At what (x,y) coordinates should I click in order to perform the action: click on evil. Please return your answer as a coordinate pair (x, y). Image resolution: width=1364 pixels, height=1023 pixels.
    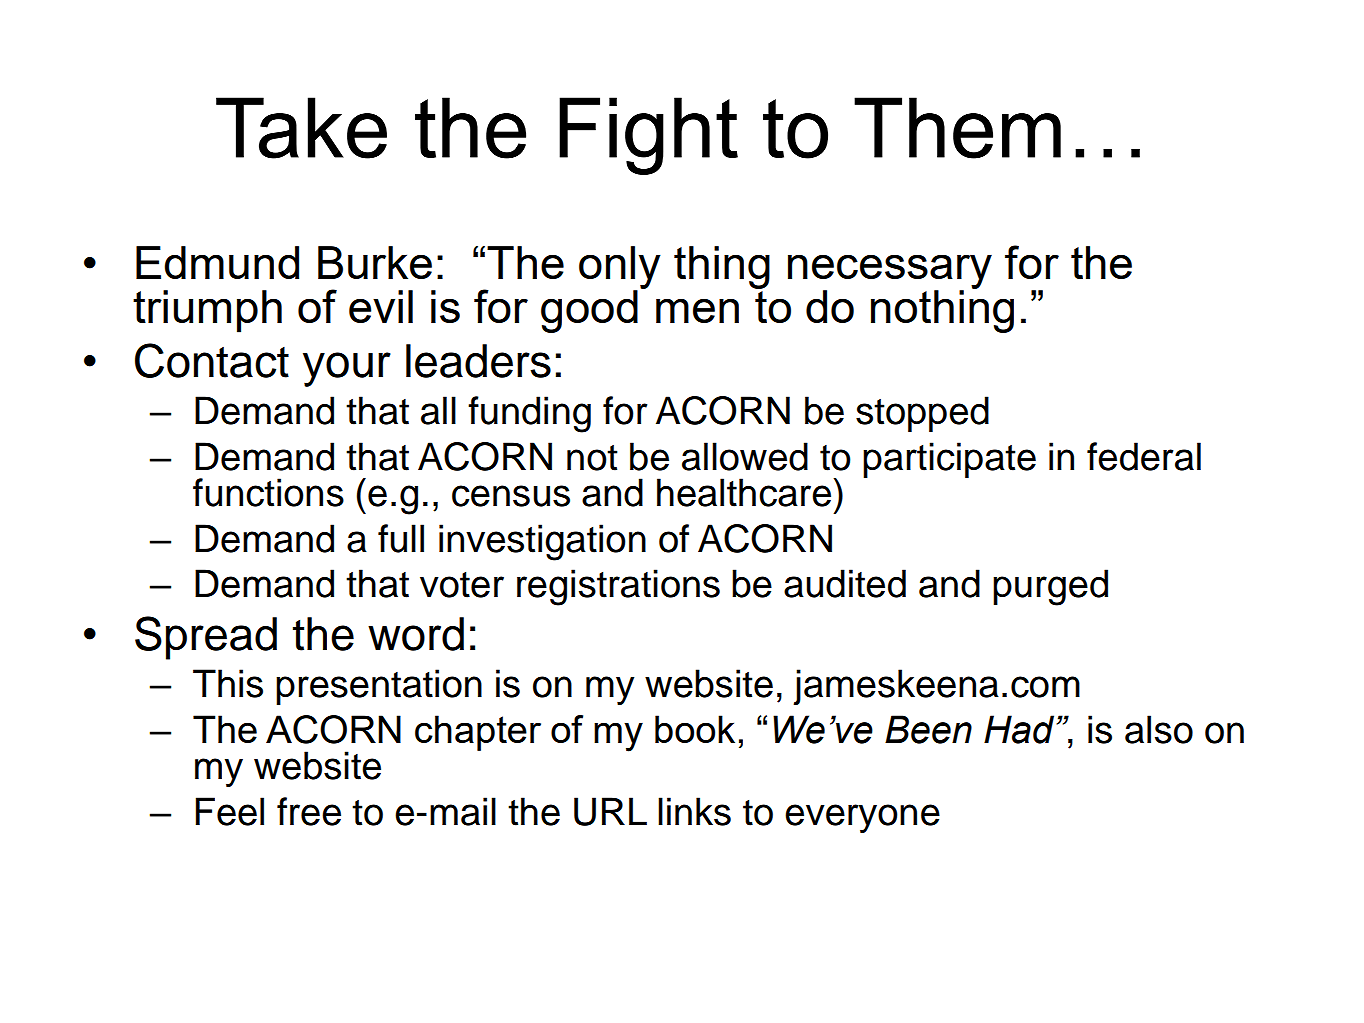
    Looking at the image, I should click on (381, 306).
